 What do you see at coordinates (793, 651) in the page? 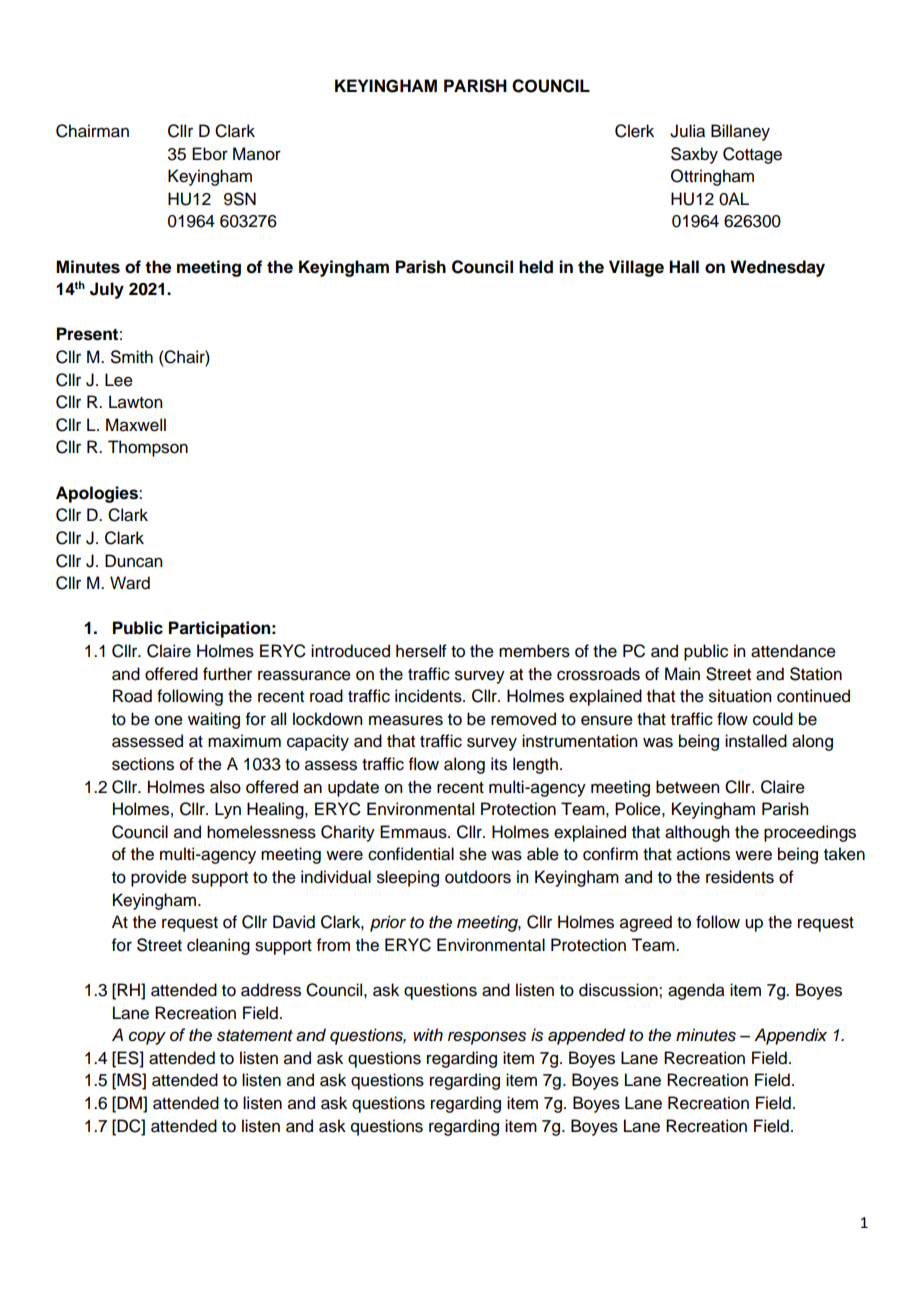
I see `attendance` at bounding box center [793, 651].
